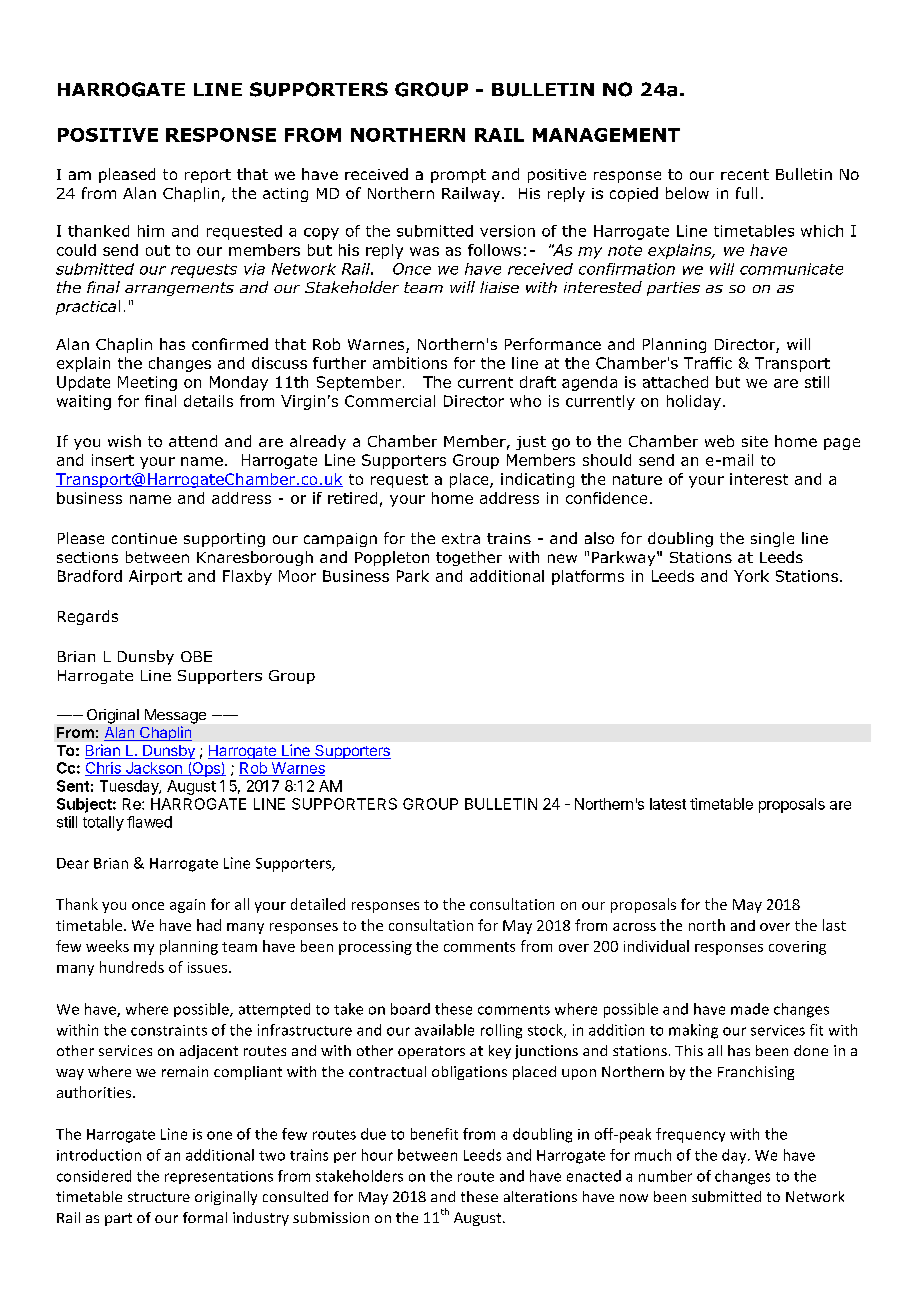 The height and width of the page is (1308, 924). Describe the element at coordinates (196, 656) in the page. I see `OBE` at that location.
